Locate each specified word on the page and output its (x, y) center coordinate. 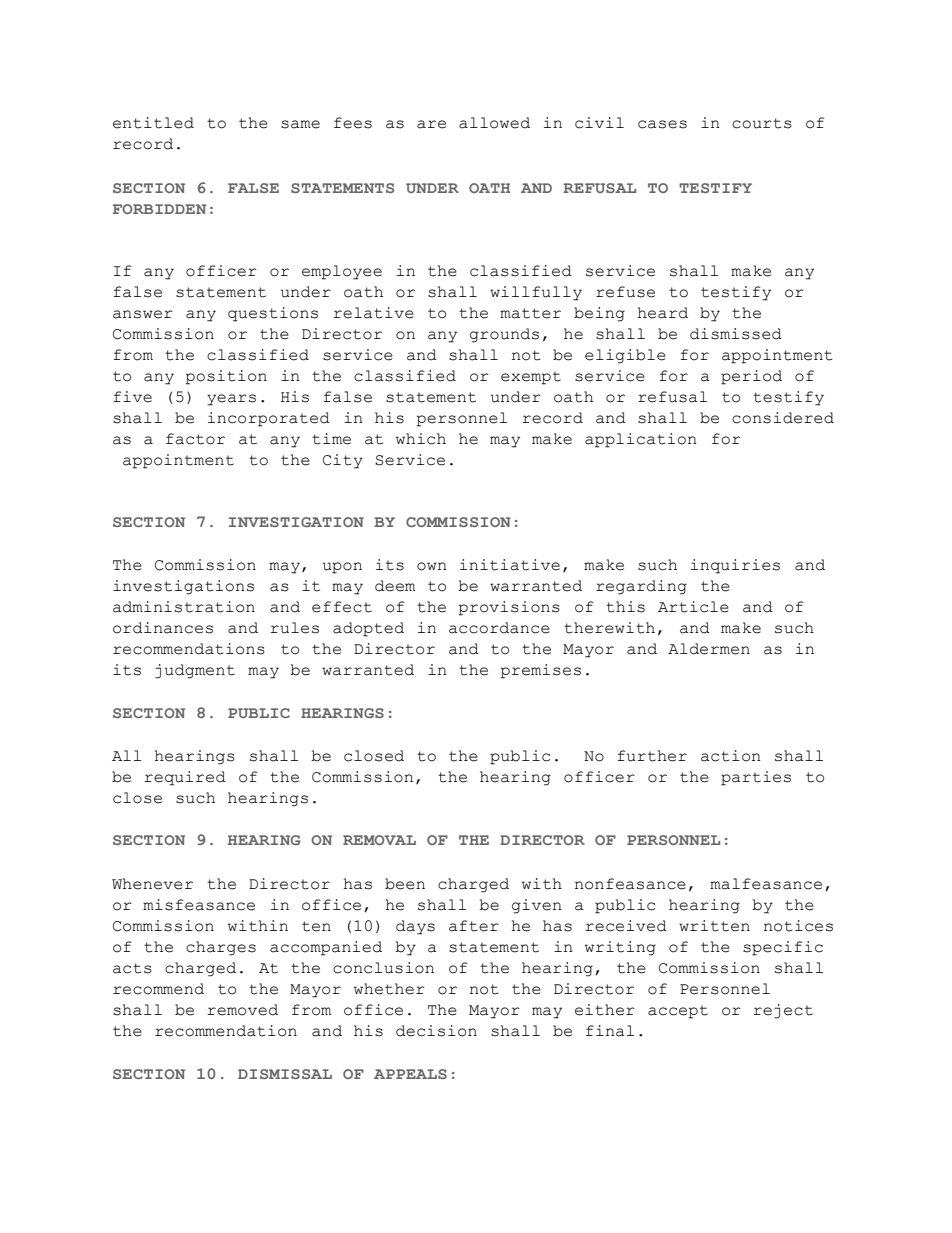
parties (756, 778)
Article (693, 607)
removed (242, 1010)
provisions (509, 608)
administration (184, 607)
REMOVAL (379, 840)
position (226, 377)
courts (762, 123)
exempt (531, 378)
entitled (153, 123)
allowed (494, 123)
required (185, 778)
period (751, 377)
